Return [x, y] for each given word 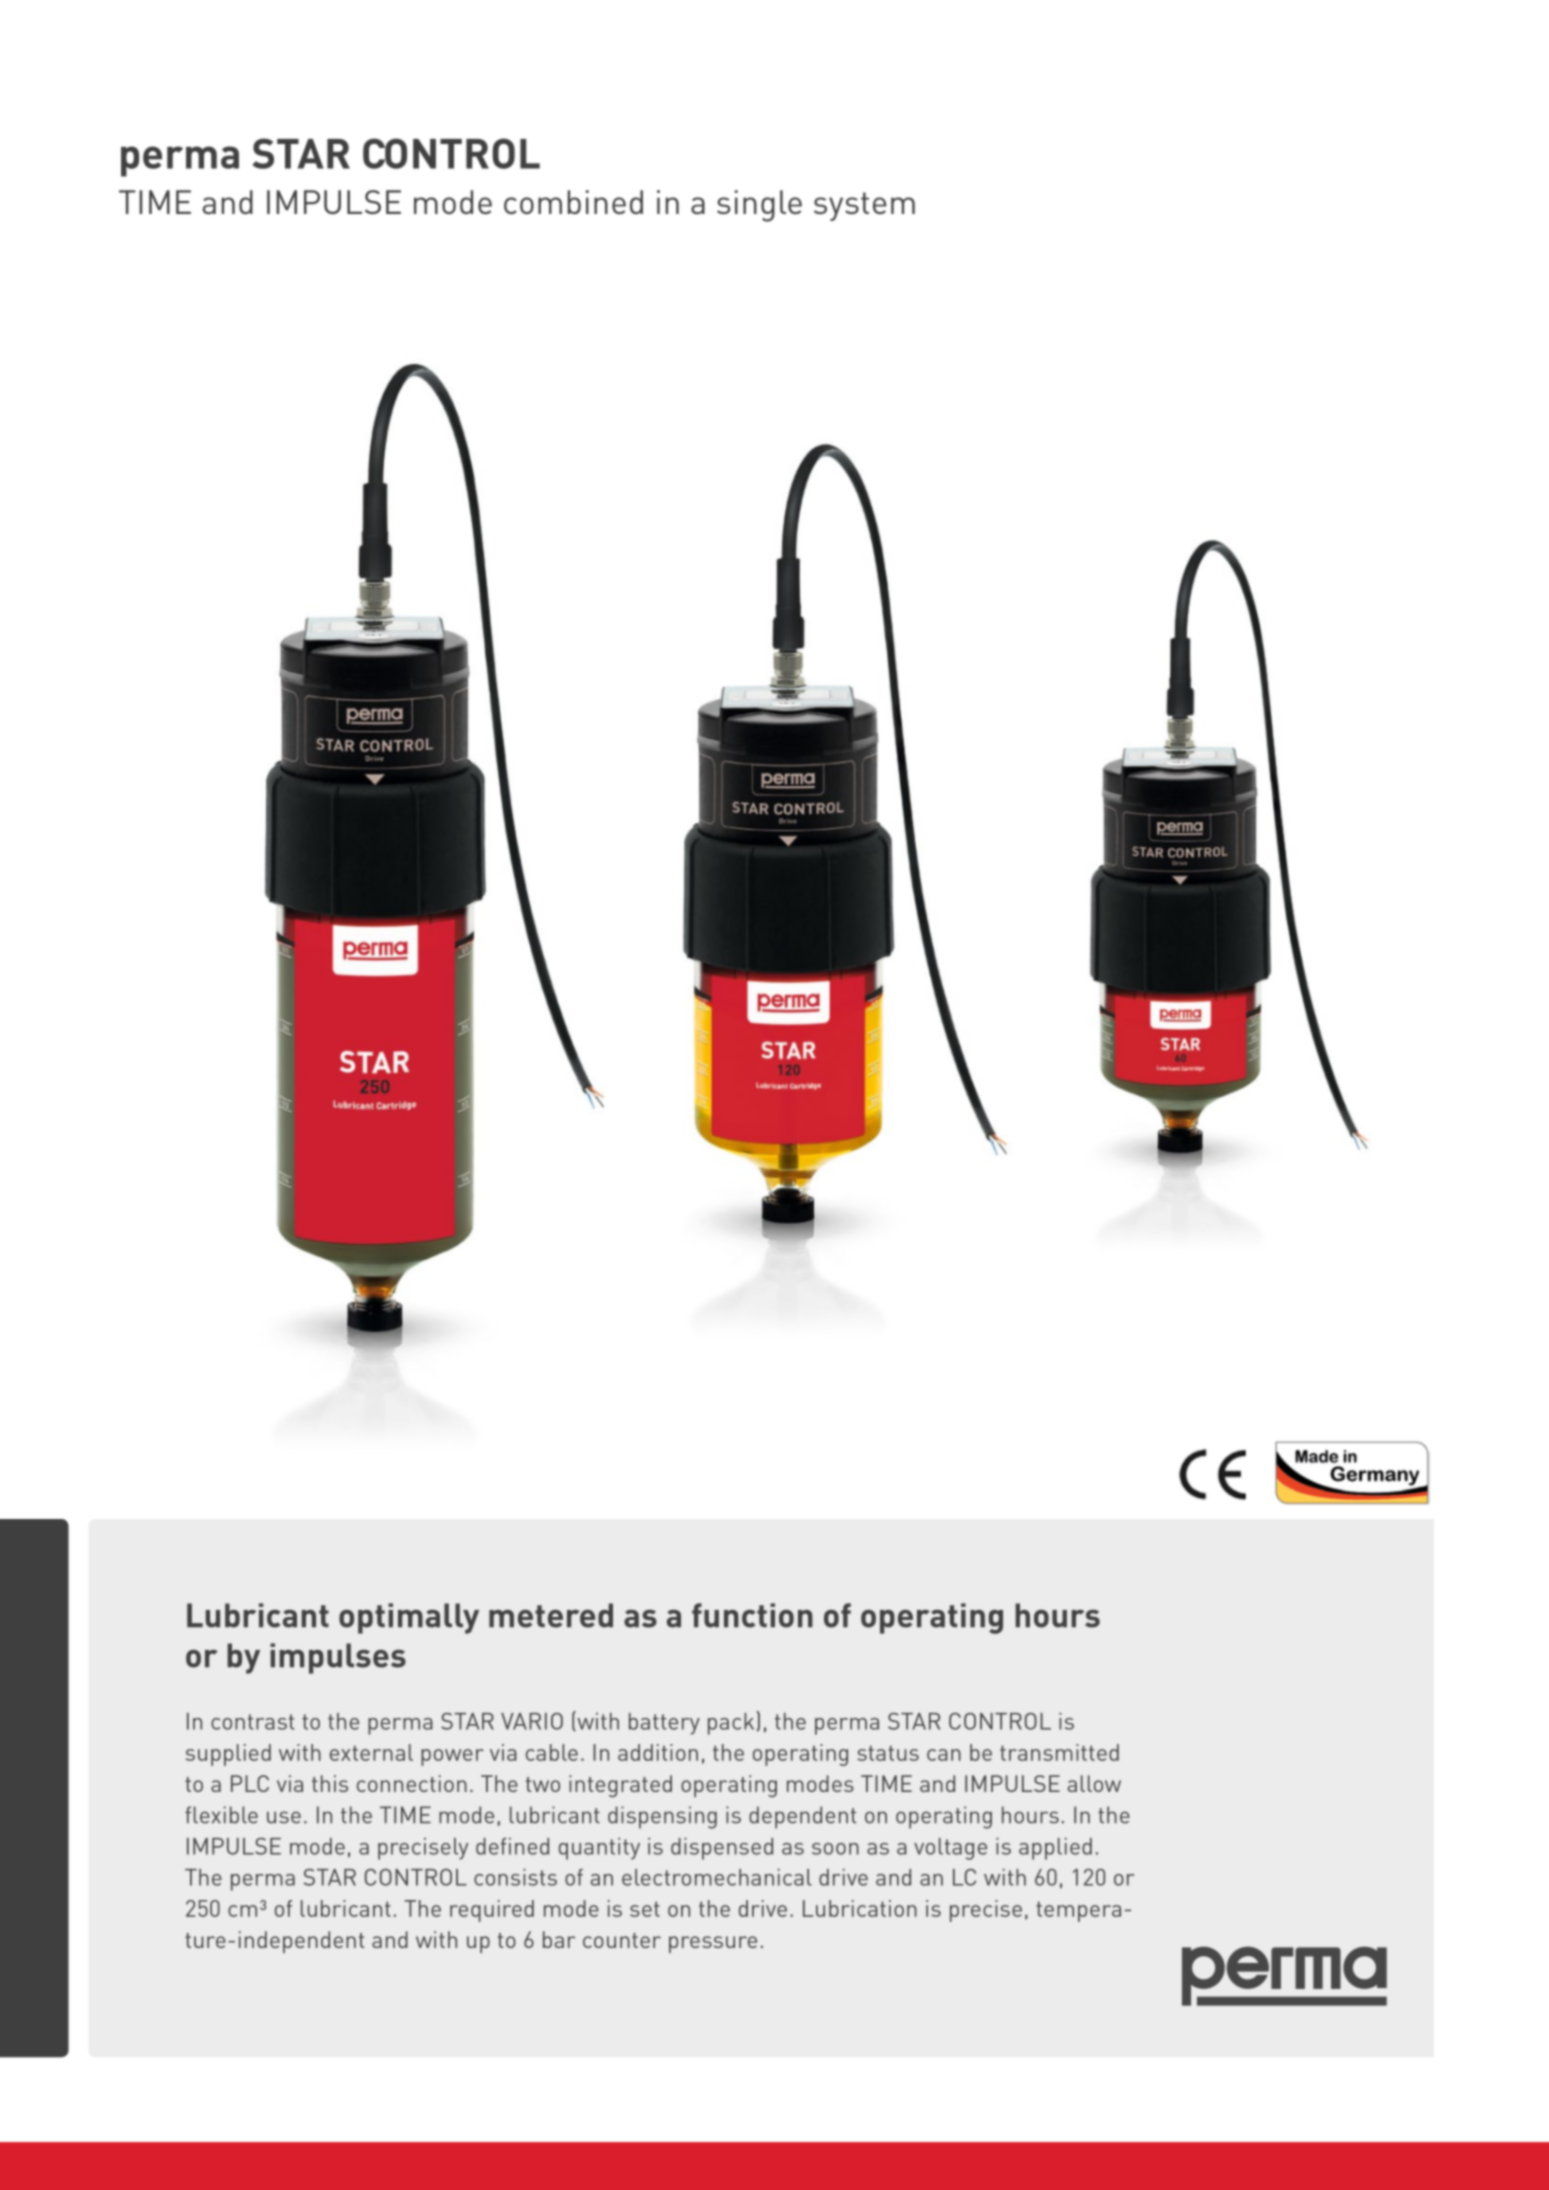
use [284, 1817]
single [759, 206]
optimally [409, 1618]
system [864, 206]
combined [573, 202]
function [752, 1615]
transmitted [1059, 1752]
